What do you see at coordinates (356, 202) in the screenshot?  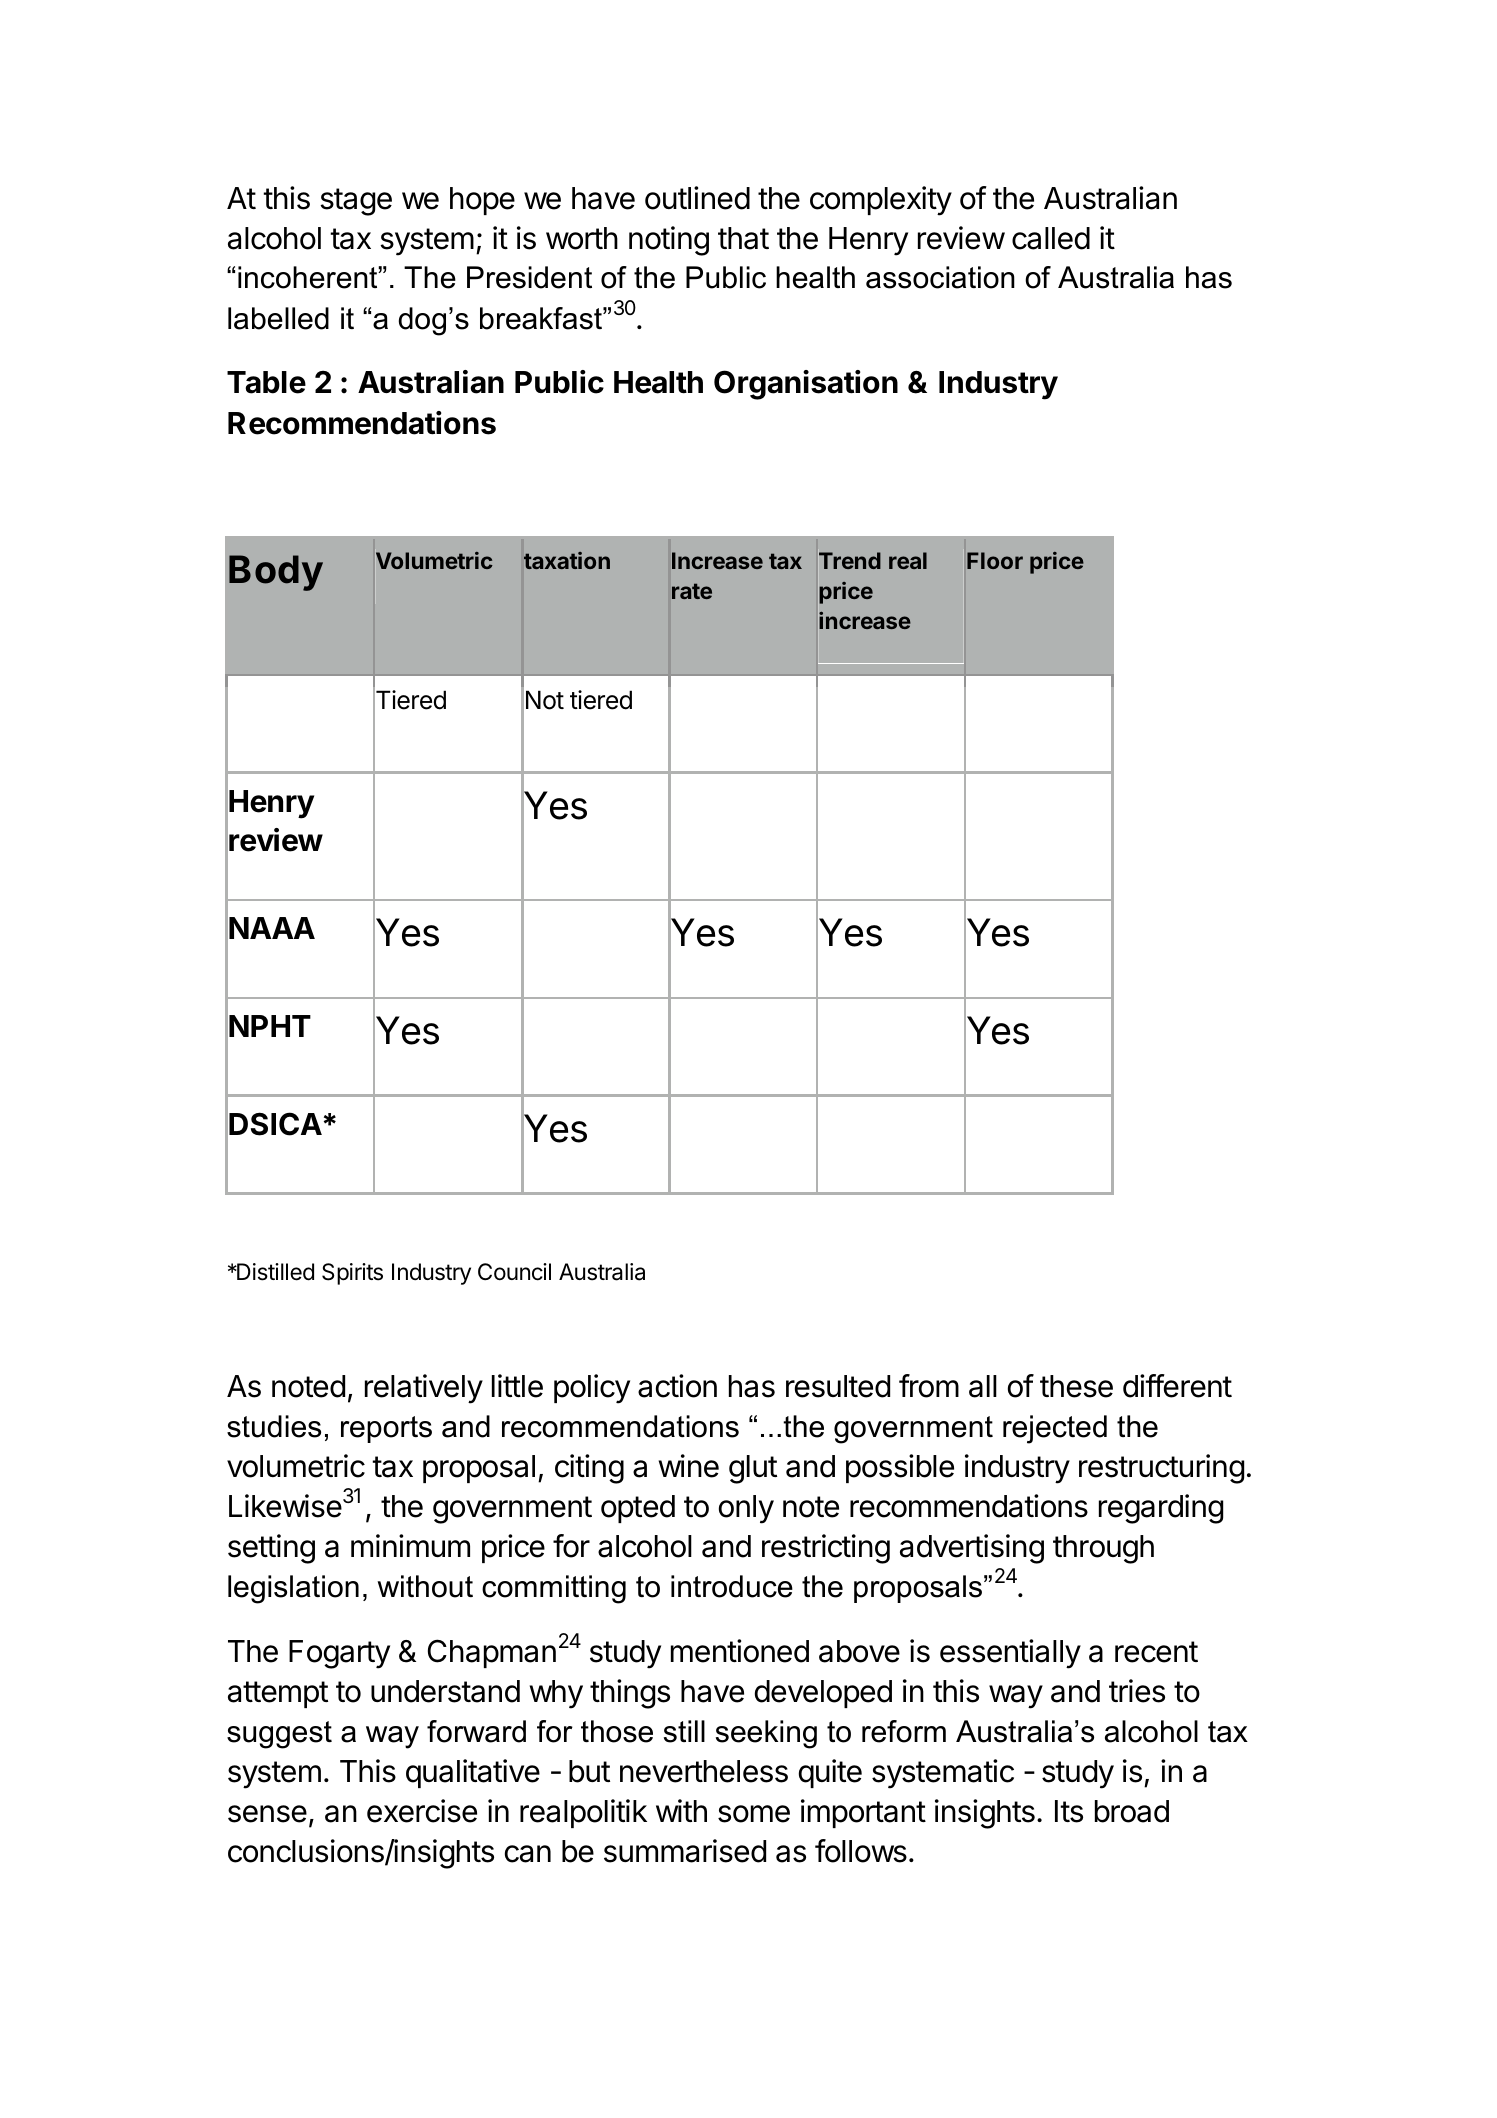 I see `stage` at bounding box center [356, 202].
